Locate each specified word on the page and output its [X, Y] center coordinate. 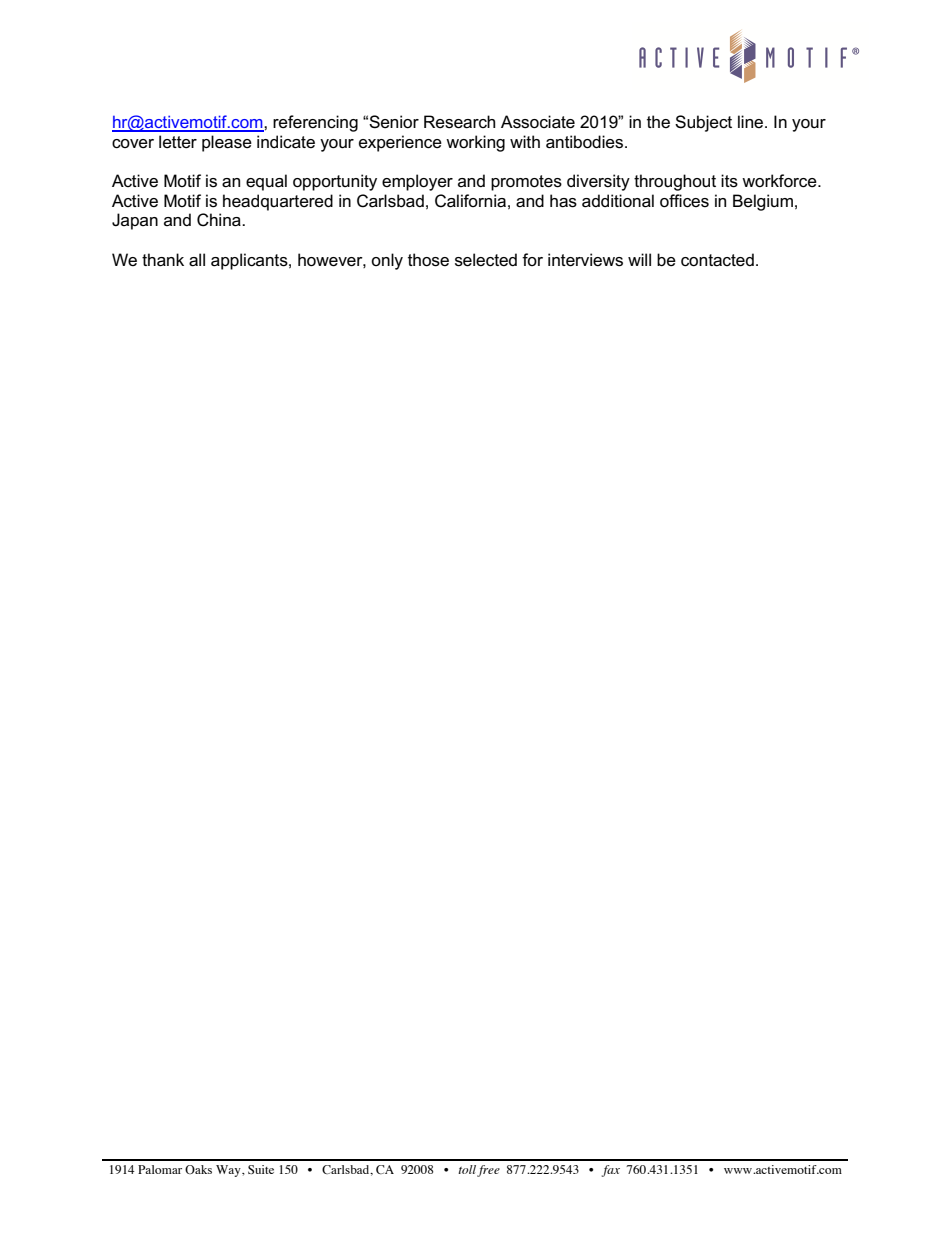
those [428, 260]
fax [611, 1171]
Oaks [198, 1169]
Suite [261, 1169]
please [227, 143]
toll [467, 1169]
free [488, 1171]
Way [229, 1171]
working [475, 143]
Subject [703, 123]
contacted [717, 260]
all [197, 260]
